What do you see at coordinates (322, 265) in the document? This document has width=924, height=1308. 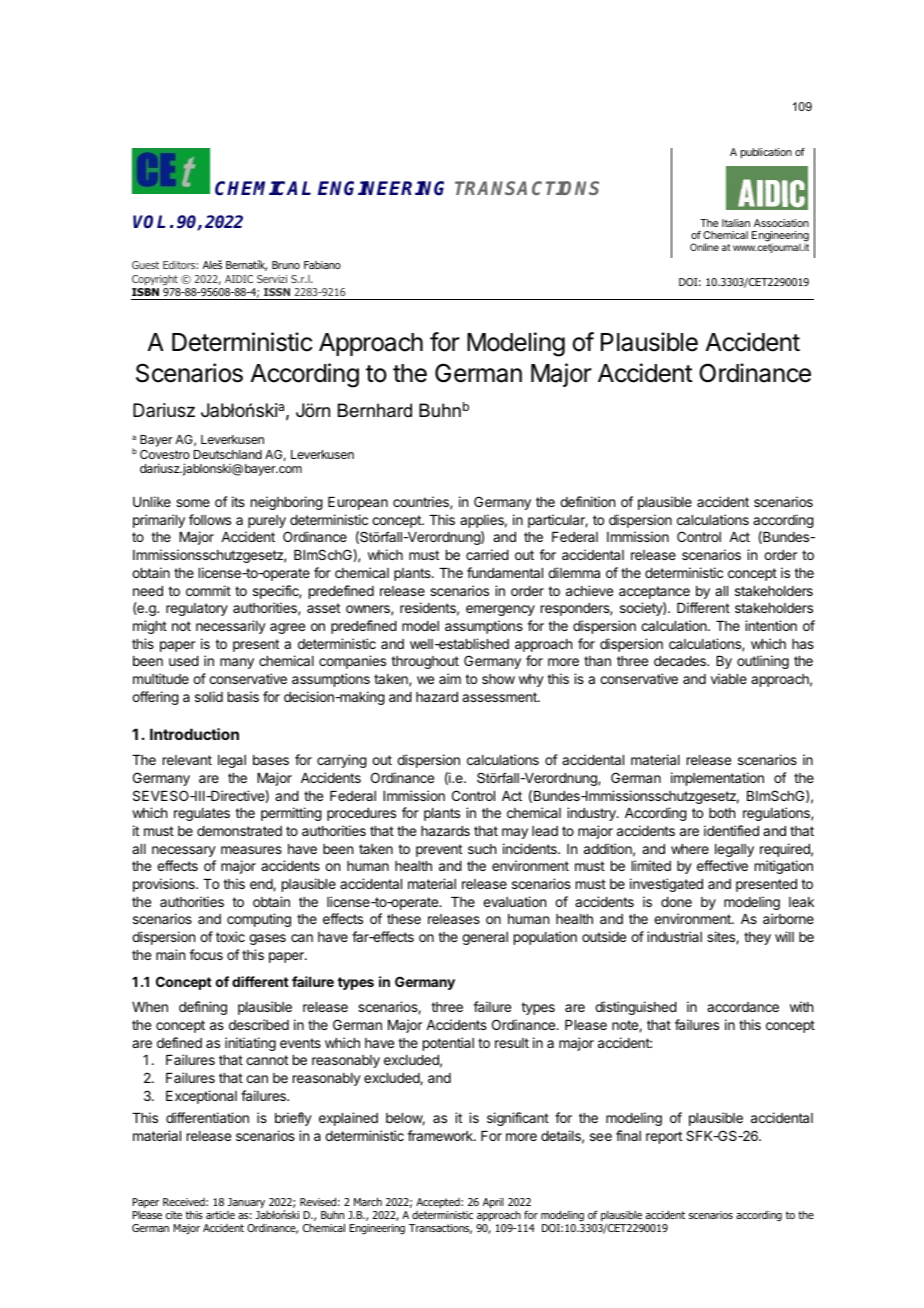 I see `Fabiano` at bounding box center [322, 265].
